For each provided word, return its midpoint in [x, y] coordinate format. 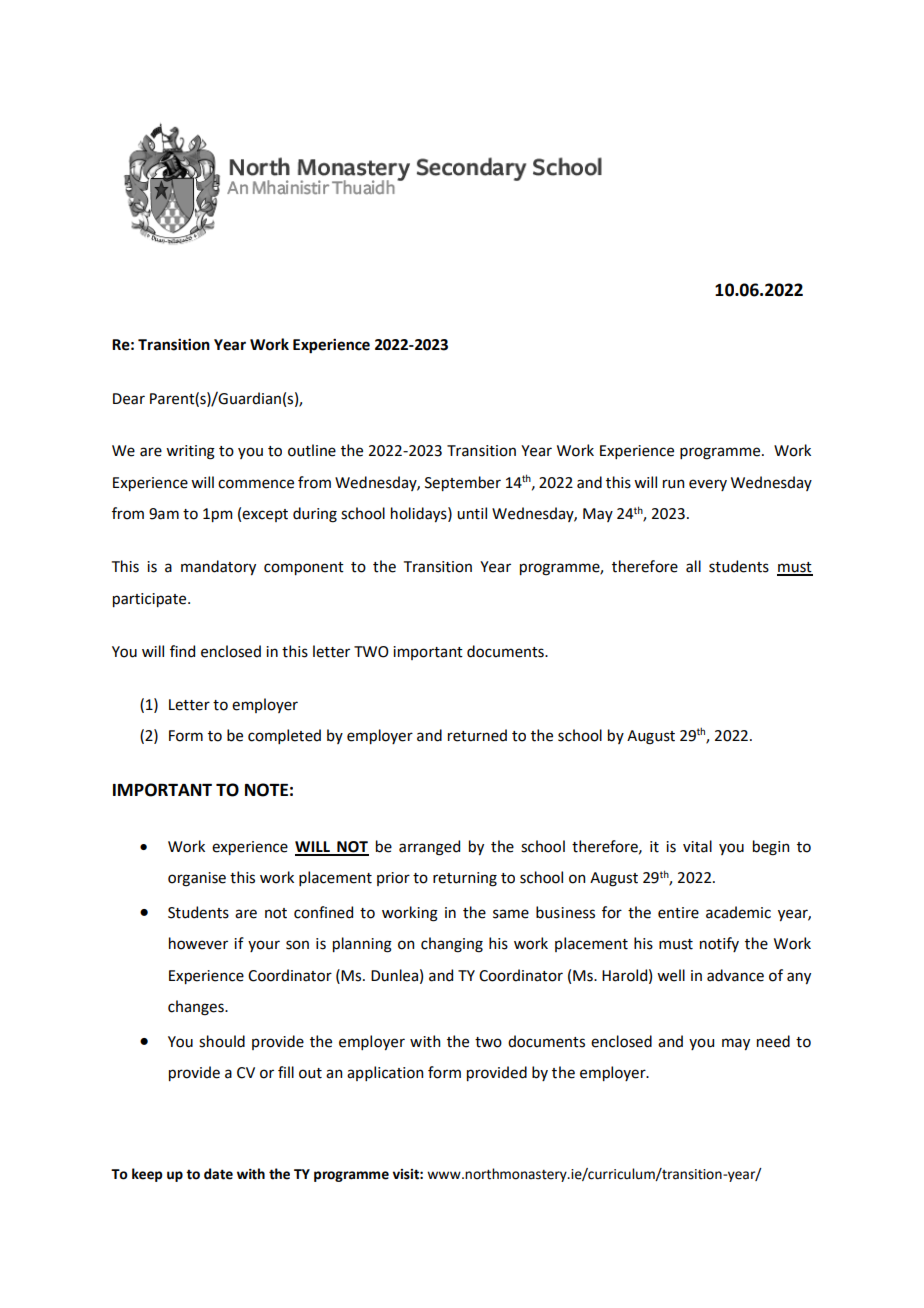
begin [771, 848]
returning [465, 879]
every [708, 485]
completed [284, 736]
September [463, 483]
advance [735, 975]
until [472, 513]
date [218, 1174]
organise [197, 879]
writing [190, 452]
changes [197, 1008]
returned [477, 735]
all [693, 566]
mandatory [218, 567]
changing [452, 945]
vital [697, 846]
